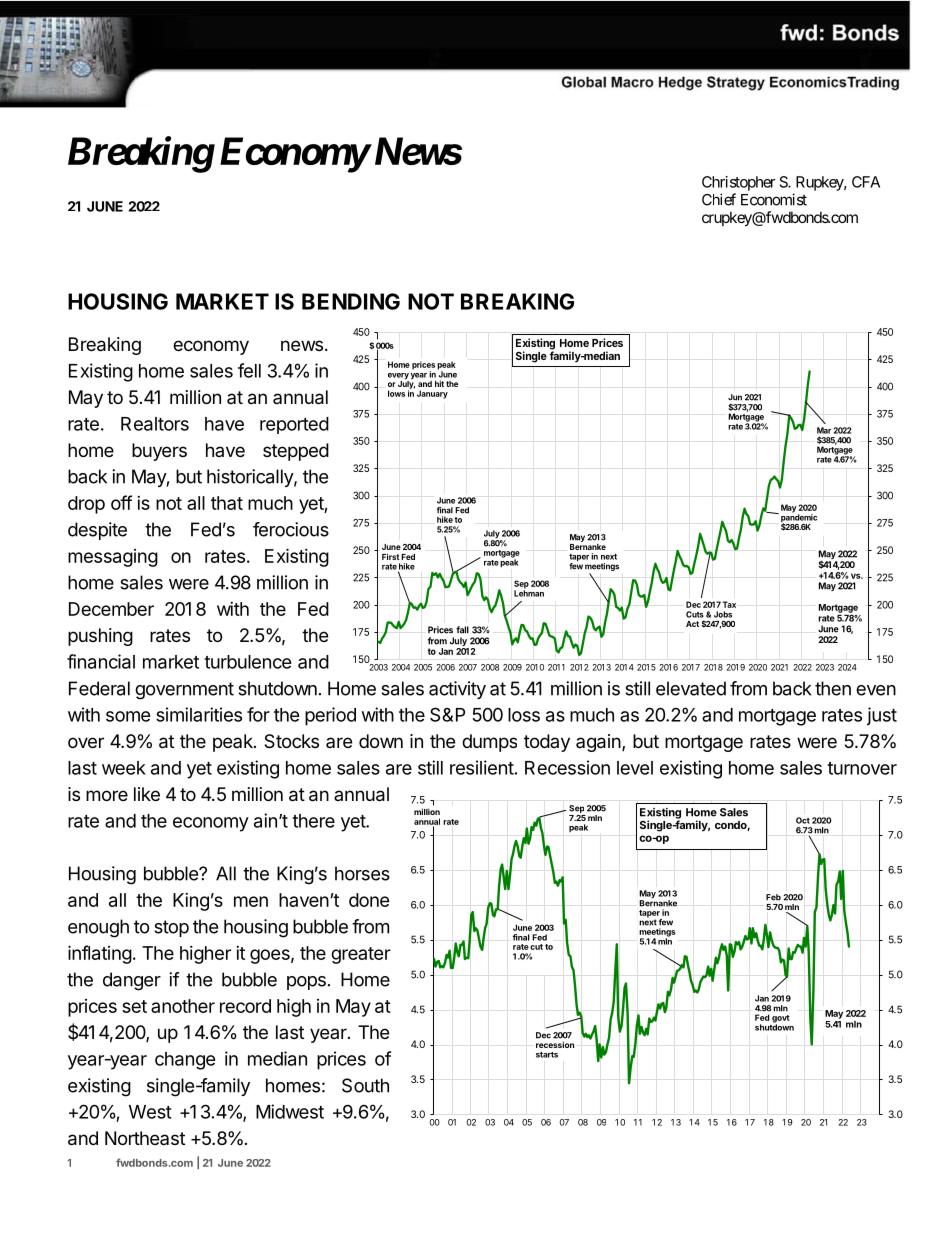 The height and width of the screenshot is (1233, 952). I want to click on January, so click(432, 394).
